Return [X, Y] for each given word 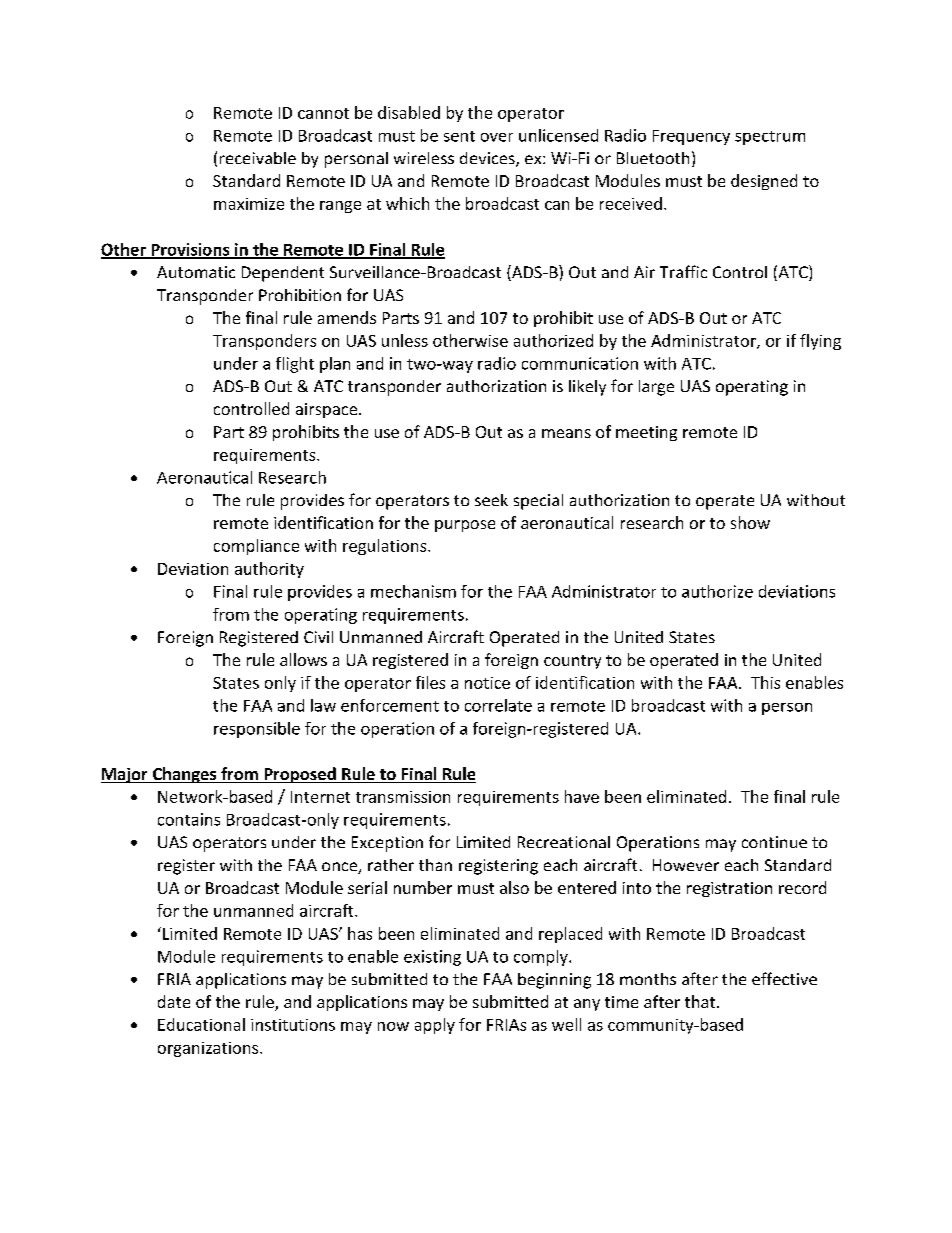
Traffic [683, 271]
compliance [256, 547]
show [750, 522]
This [765, 682]
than [435, 865]
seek [491, 500]
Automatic [196, 272]
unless [405, 340]
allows [303, 659]
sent [459, 136]
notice [487, 683]
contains [189, 819]
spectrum [770, 138]
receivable [258, 158]
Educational [201, 1024]
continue [774, 842]
